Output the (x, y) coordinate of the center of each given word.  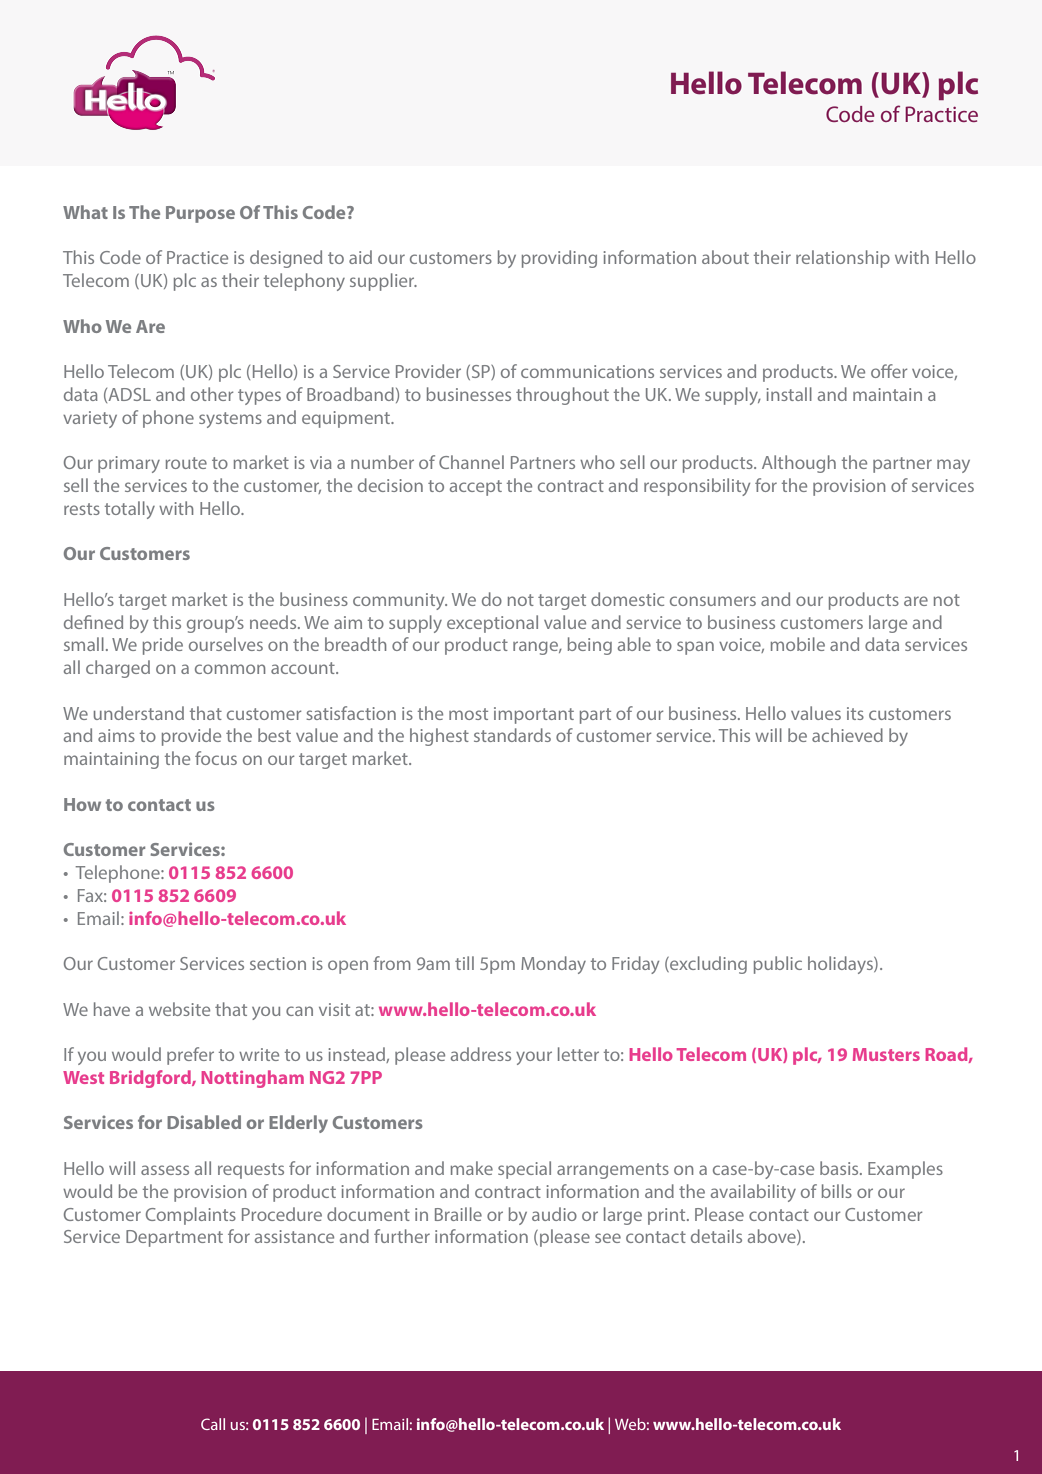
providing (559, 259)
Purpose (200, 214)
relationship (843, 259)
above (773, 1237)
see (608, 1238)
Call (213, 1424)
